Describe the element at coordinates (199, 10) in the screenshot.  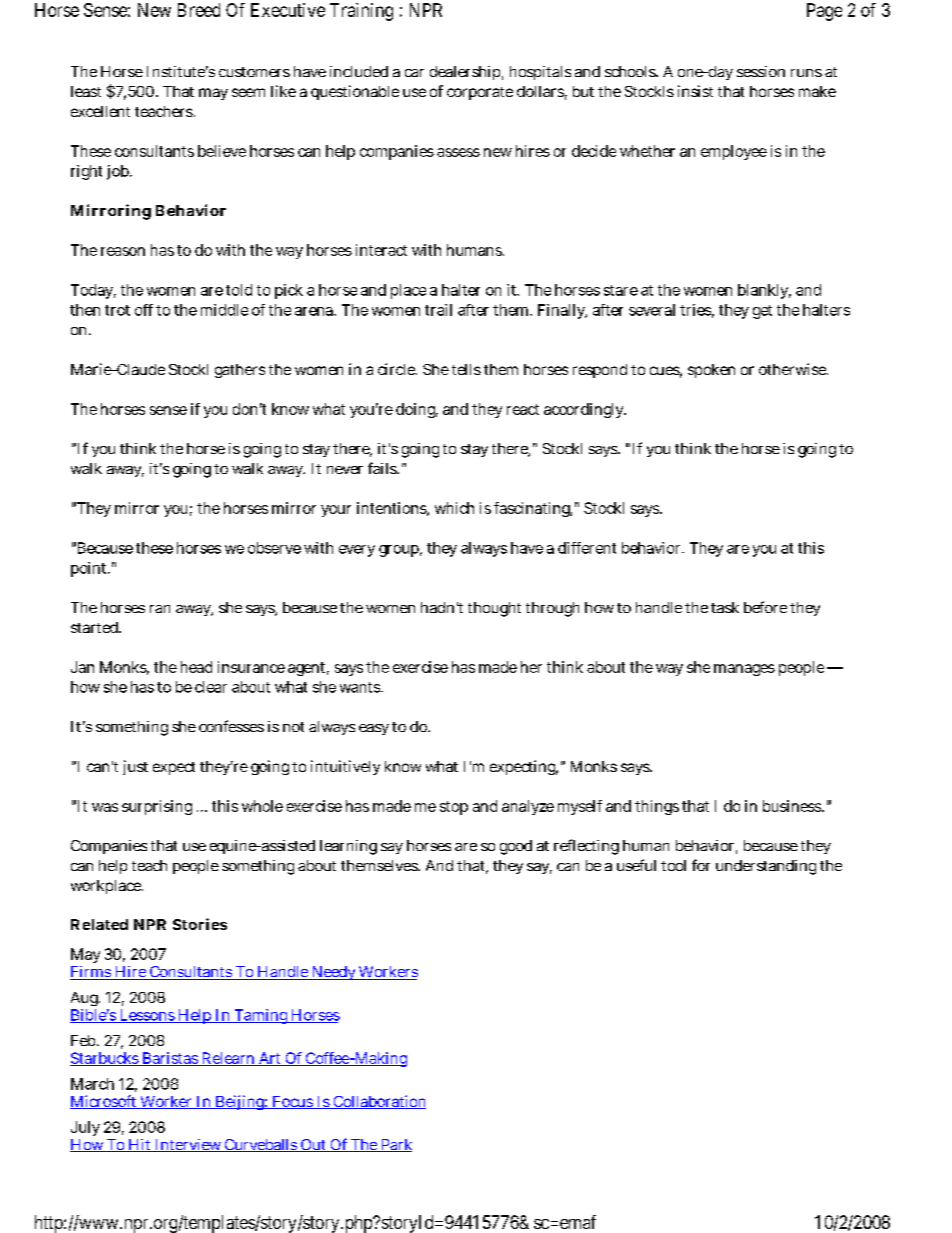
I see `Breed` at that location.
